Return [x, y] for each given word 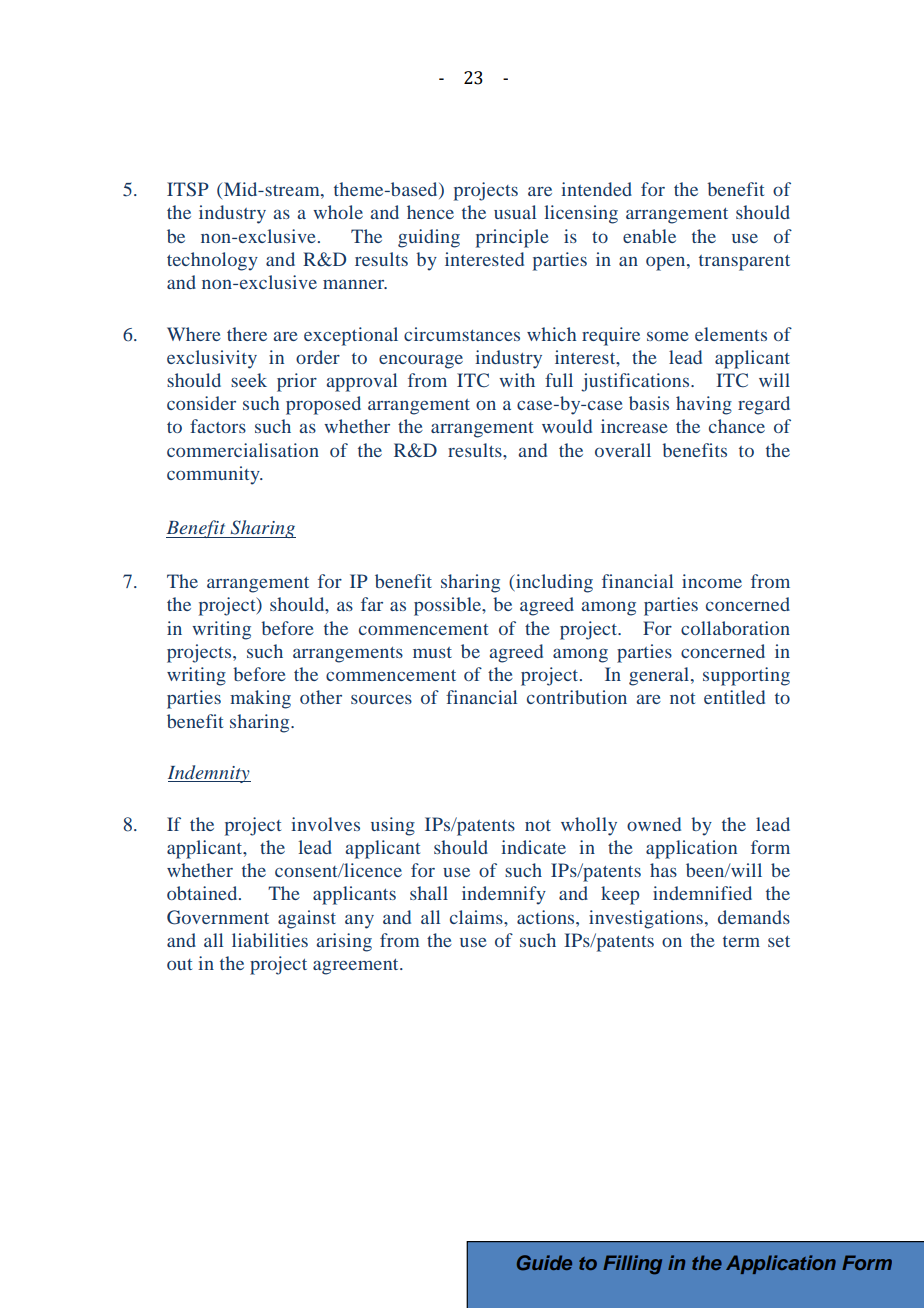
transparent [744, 263]
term [741, 941]
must [432, 652]
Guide [544, 1263]
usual [515, 212]
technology [212, 261]
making [260, 699]
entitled [734, 697]
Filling [632, 1265]
